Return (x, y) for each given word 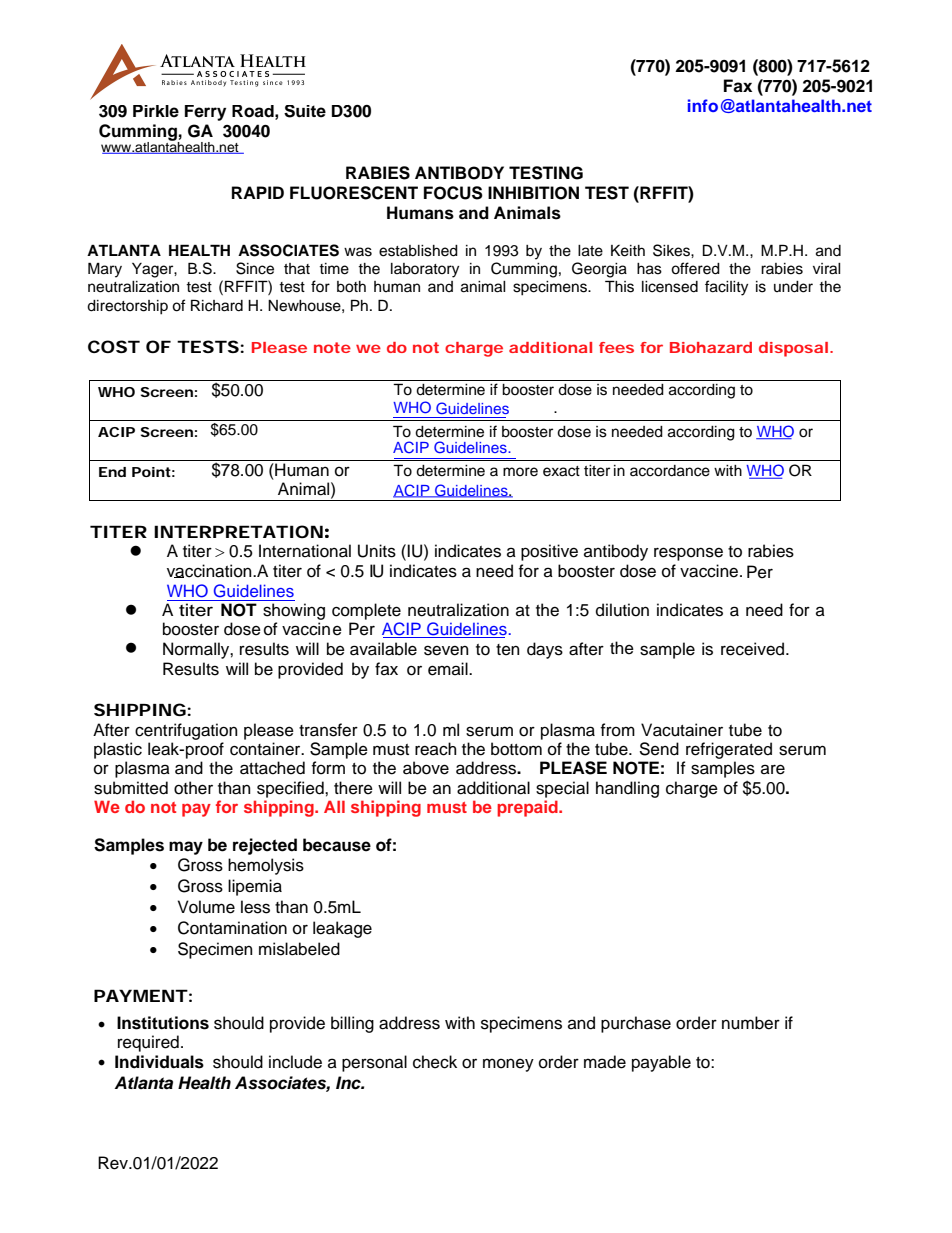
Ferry (205, 113)
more (520, 472)
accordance (670, 471)
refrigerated (728, 752)
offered (695, 268)
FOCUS (453, 193)
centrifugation (186, 733)
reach (436, 749)
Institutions (163, 1023)
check (435, 1062)
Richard (217, 305)
